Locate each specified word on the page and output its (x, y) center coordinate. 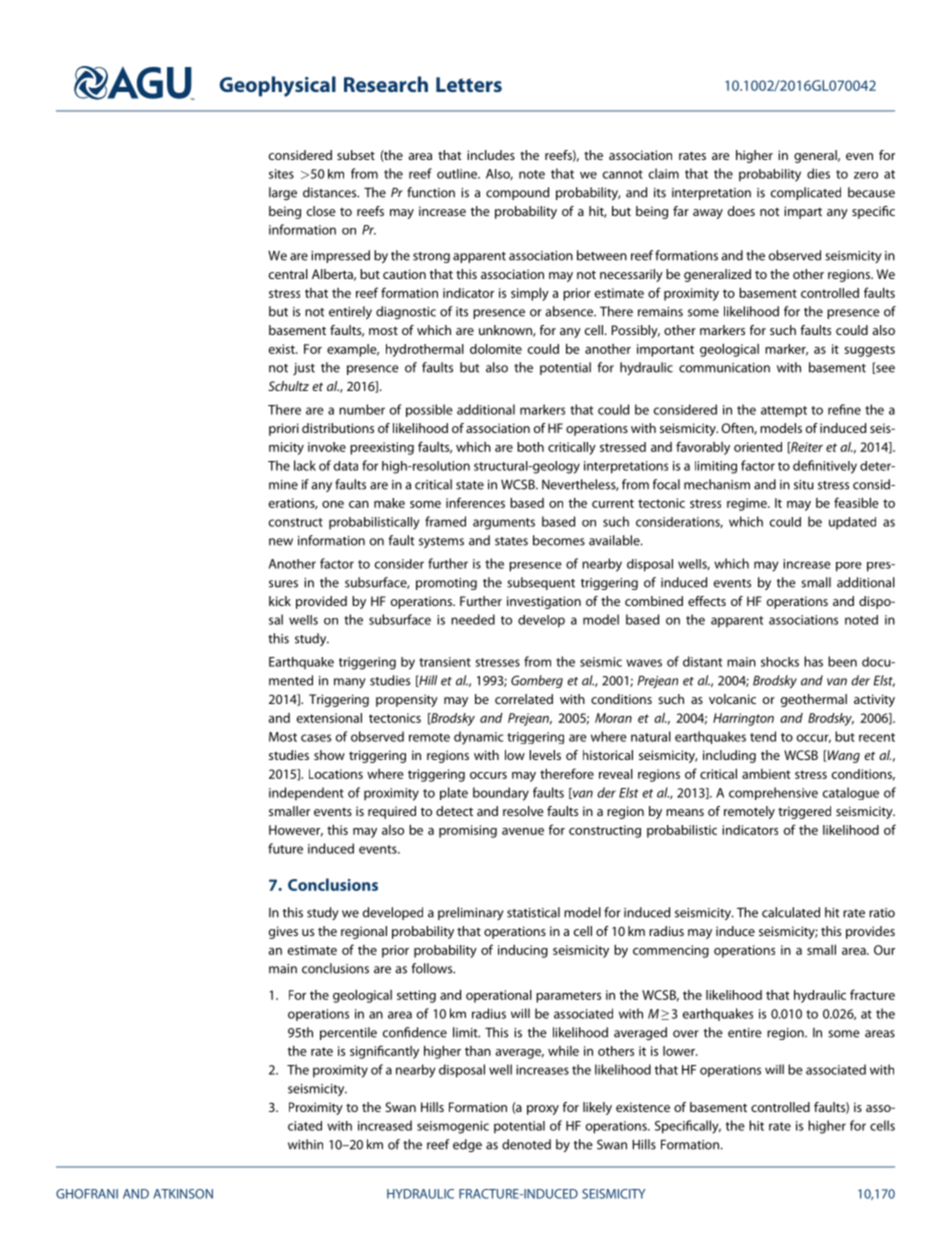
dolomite (496, 349)
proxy (543, 1110)
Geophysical (278, 86)
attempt (784, 411)
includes (491, 155)
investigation (544, 602)
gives (283, 932)
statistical (533, 912)
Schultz (288, 386)
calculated (791, 912)
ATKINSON (183, 1194)
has (813, 661)
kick (280, 601)
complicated (806, 193)
